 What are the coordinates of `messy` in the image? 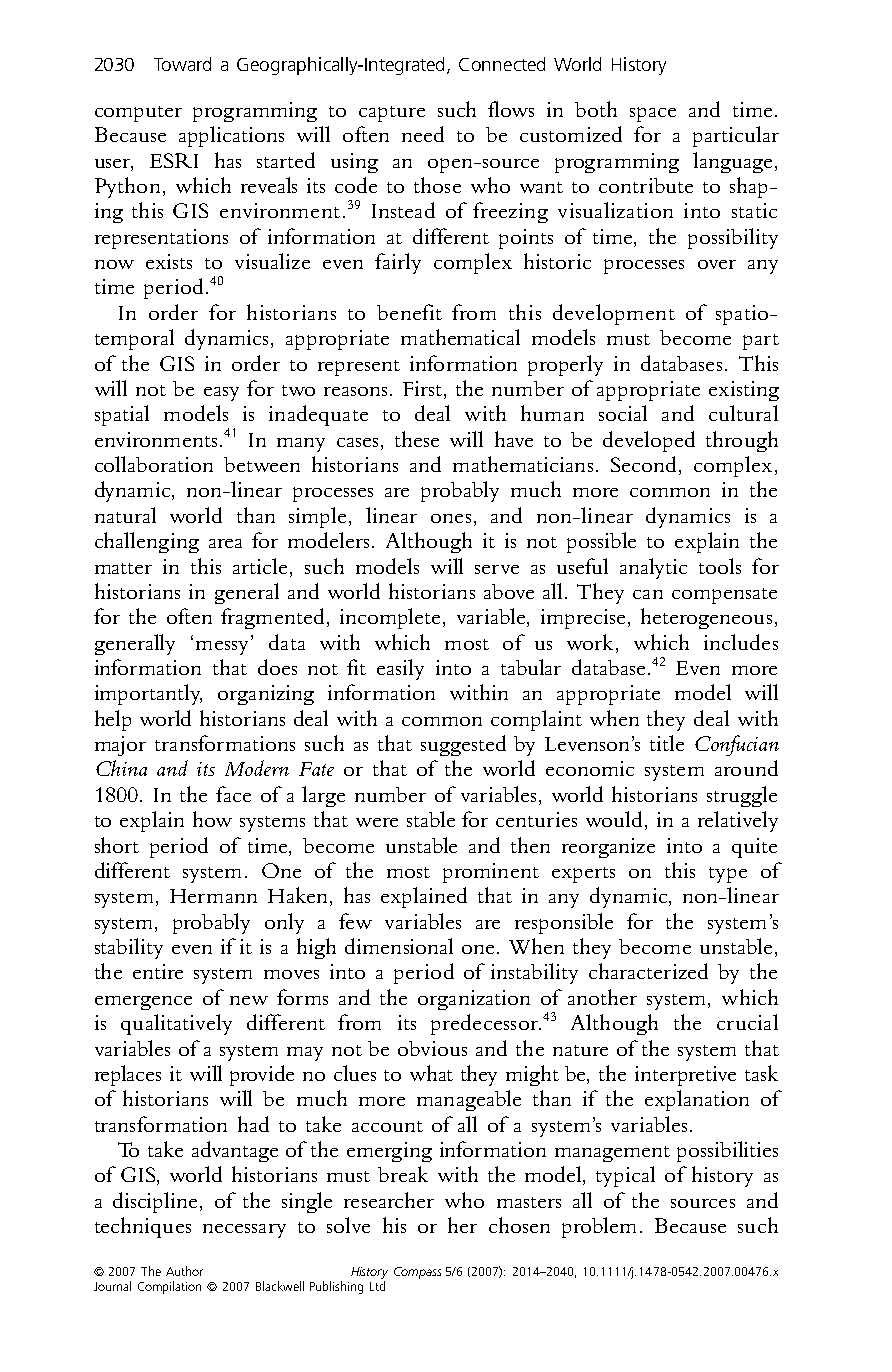 It's located at (224, 647).
